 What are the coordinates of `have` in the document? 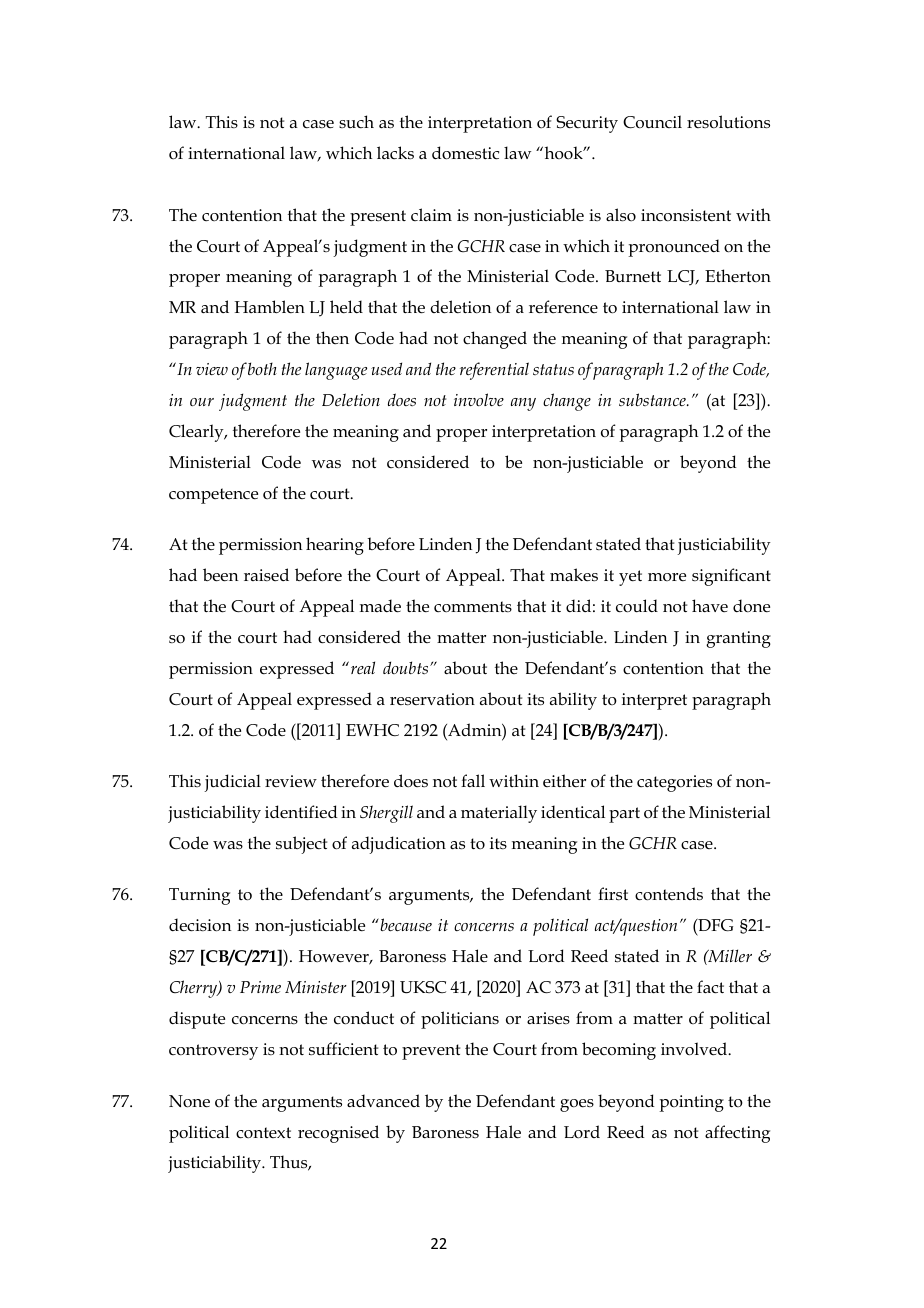 It's located at (710, 605).
